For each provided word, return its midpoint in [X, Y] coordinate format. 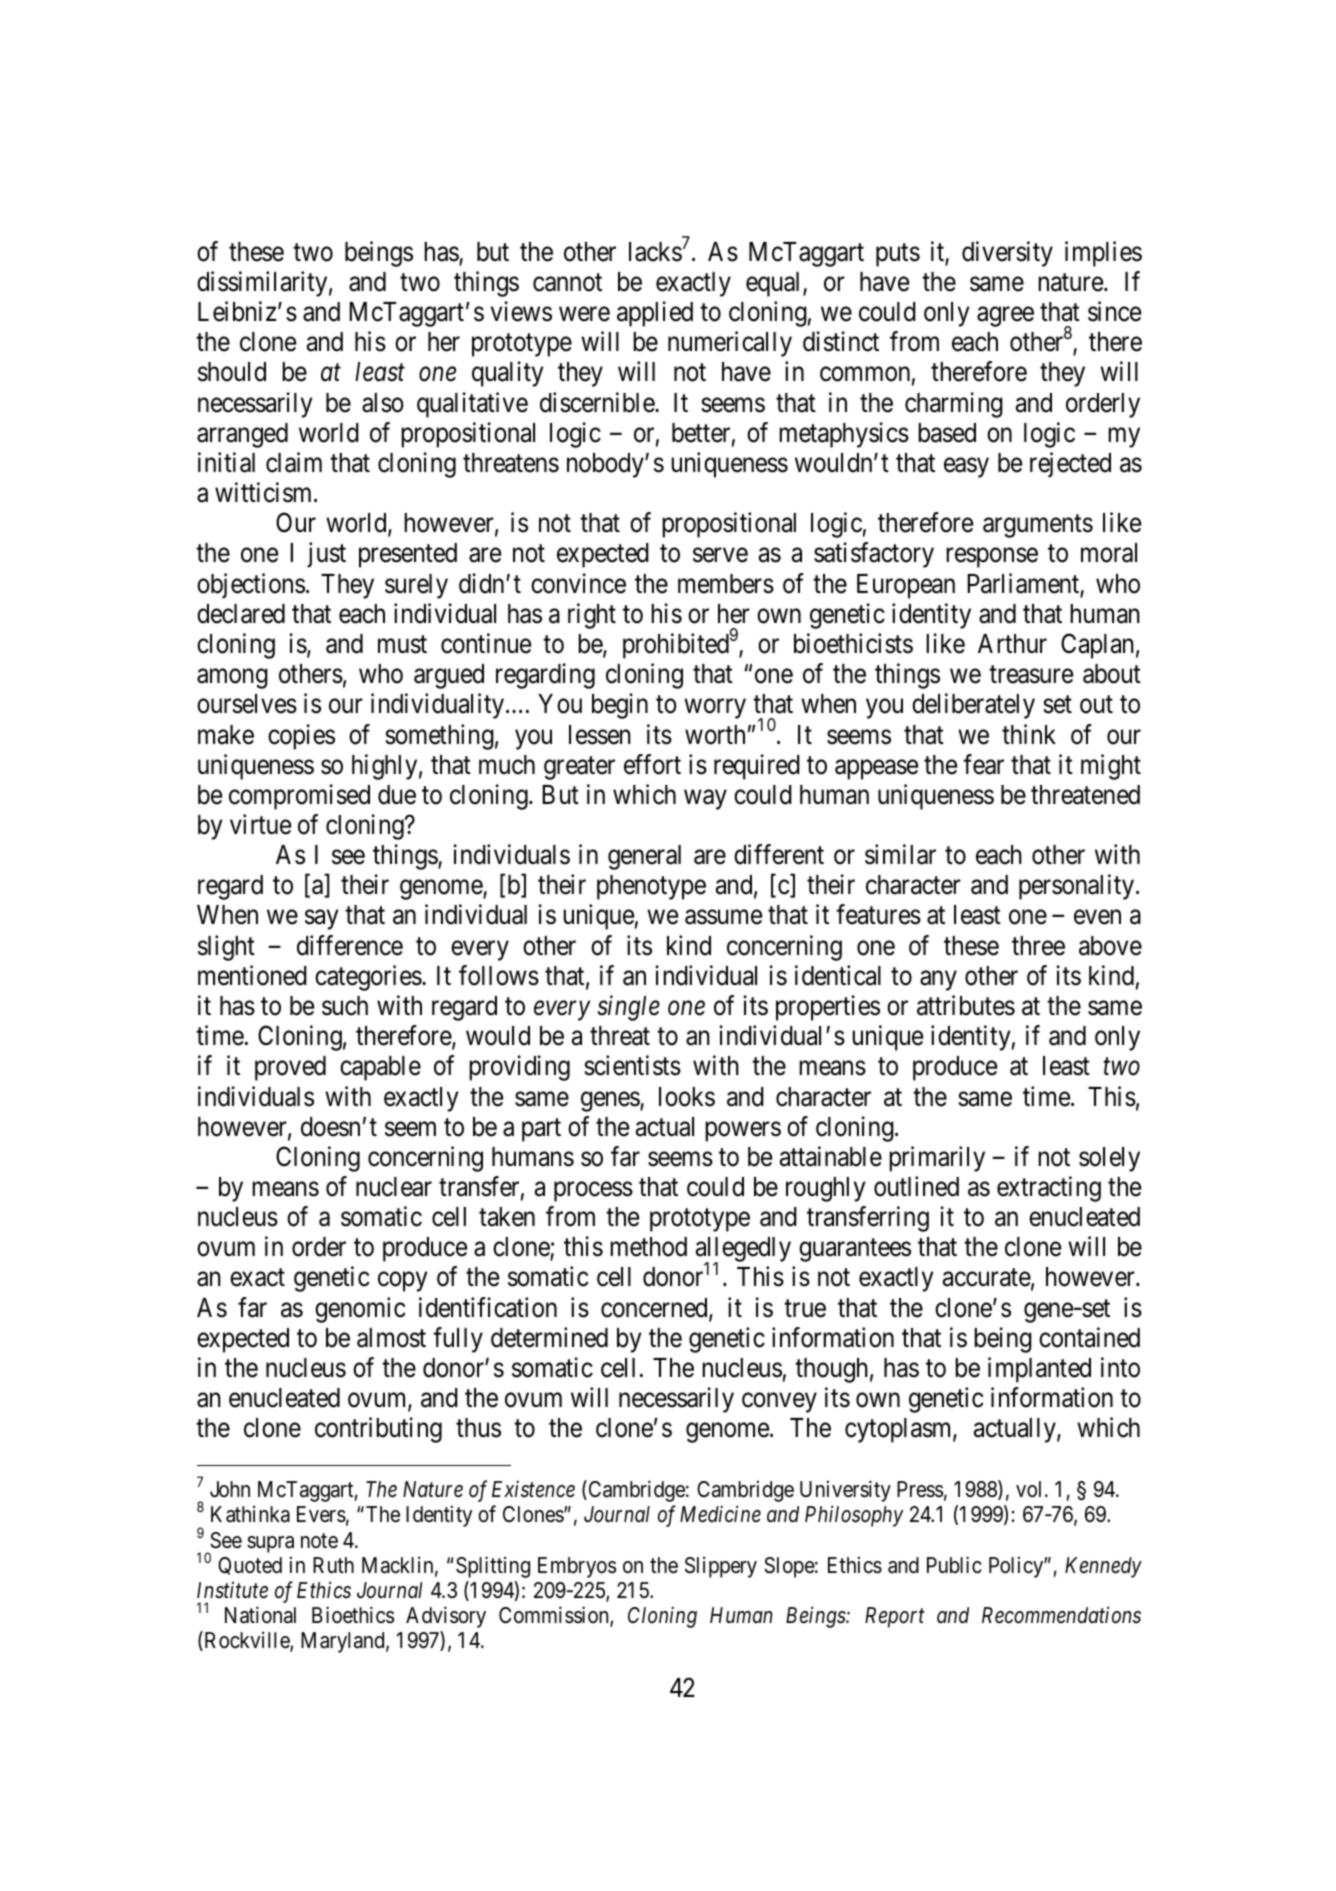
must [402, 645]
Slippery [721, 1567]
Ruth [333, 1565]
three [1038, 946]
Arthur [1012, 643]
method [648, 1247]
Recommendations [1061, 1615]
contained [1089, 1337]
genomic [360, 1310]
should [232, 372]
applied [655, 314]
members [726, 584]
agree [1005, 317]
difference [350, 945]
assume [723, 917]
